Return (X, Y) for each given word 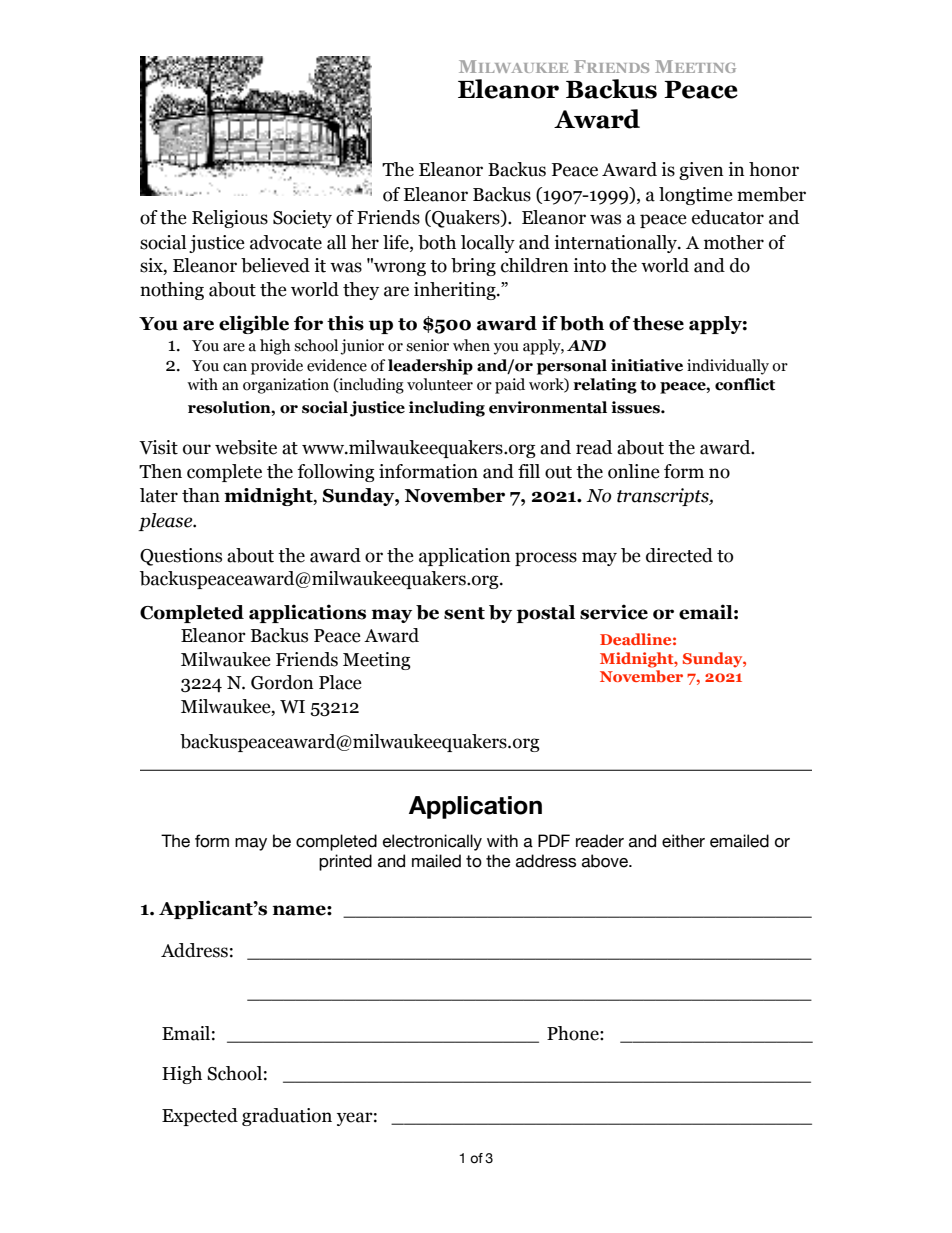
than (201, 495)
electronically (432, 842)
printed (345, 862)
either (683, 841)
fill (529, 471)
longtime (696, 196)
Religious (230, 219)
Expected (200, 1117)
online (634, 471)
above (606, 861)
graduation (287, 1117)
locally (488, 244)
